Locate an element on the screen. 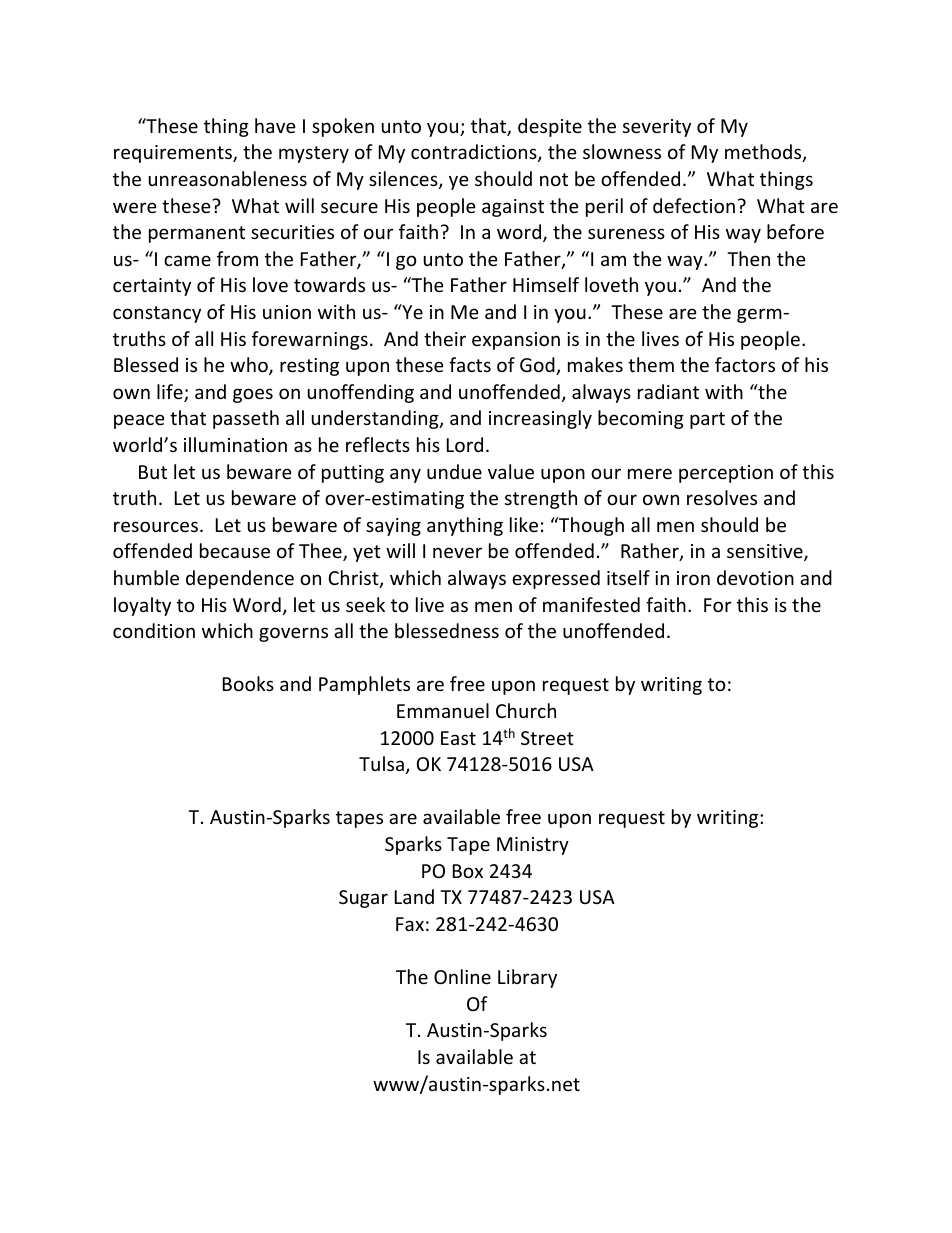 The height and width of the screenshot is (1233, 952). contradictions is located at coordinates (475, 153).
